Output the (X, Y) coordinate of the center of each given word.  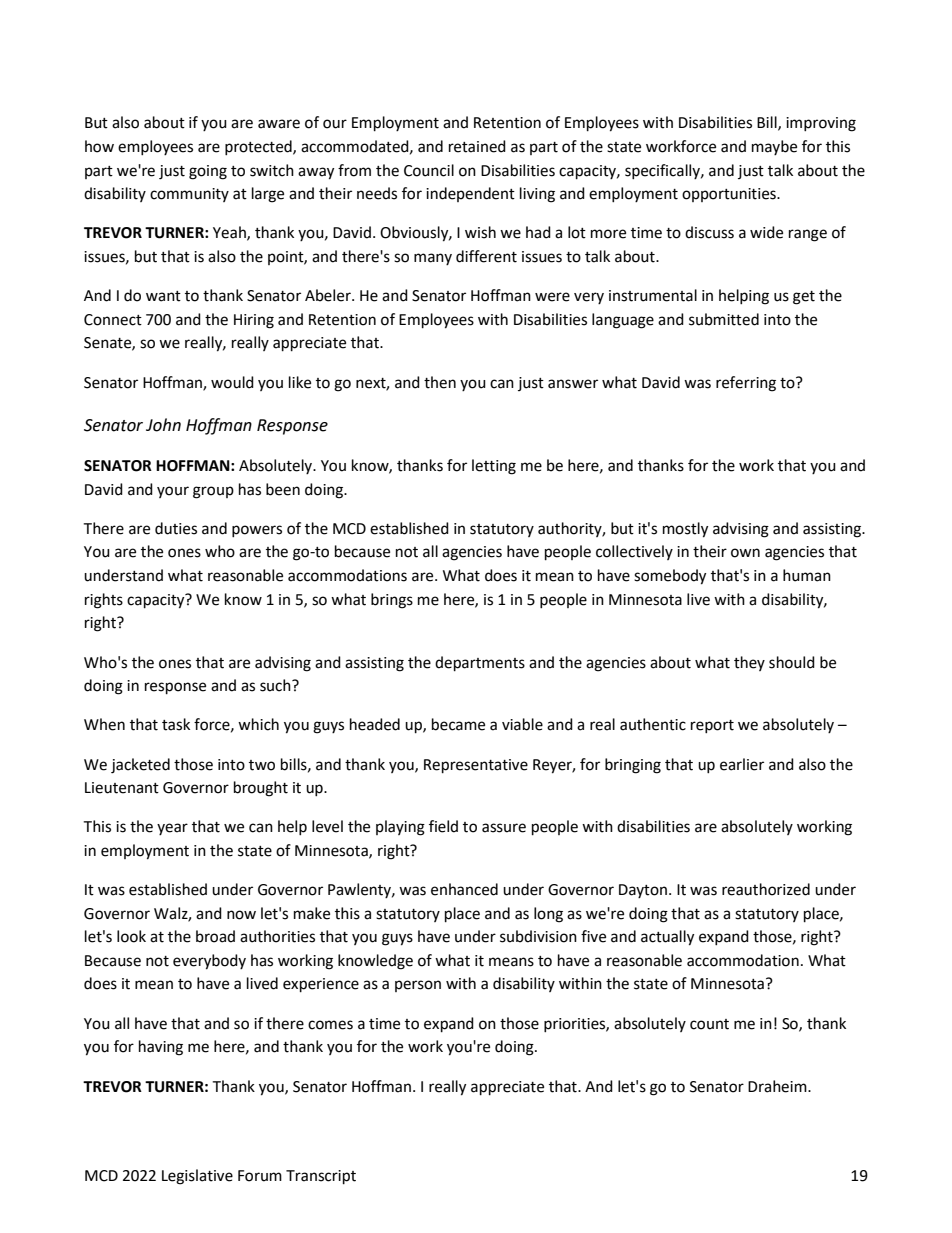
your (173, 492)
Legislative (197, 1177)
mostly (685, 530)
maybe (774, 147)
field (443, 826)
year (172, 829)
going (208, 172)
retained (477, 146)
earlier (742, 764)
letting (494, 467)
